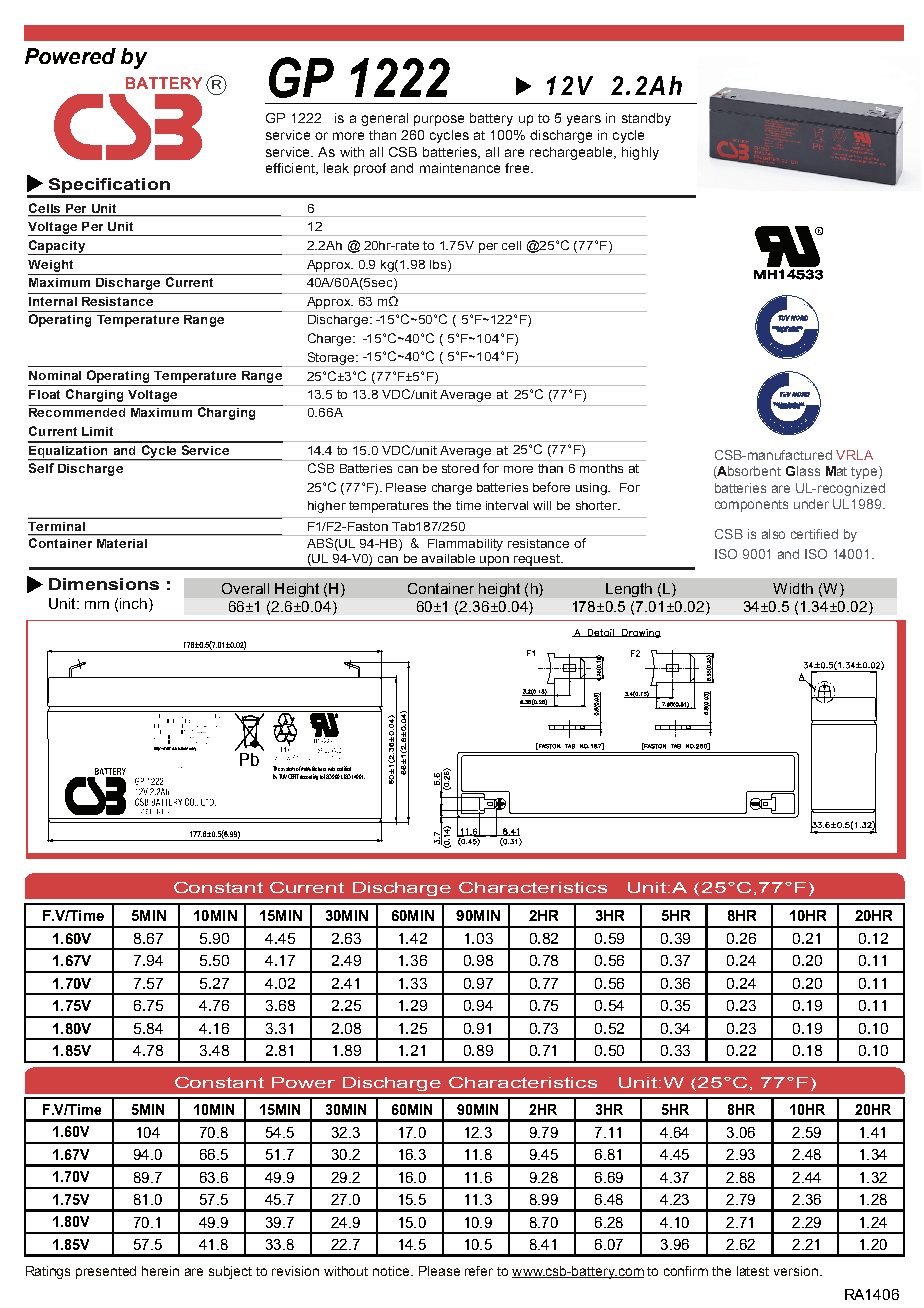  I want to click on maintenance, so click(460, 168).
